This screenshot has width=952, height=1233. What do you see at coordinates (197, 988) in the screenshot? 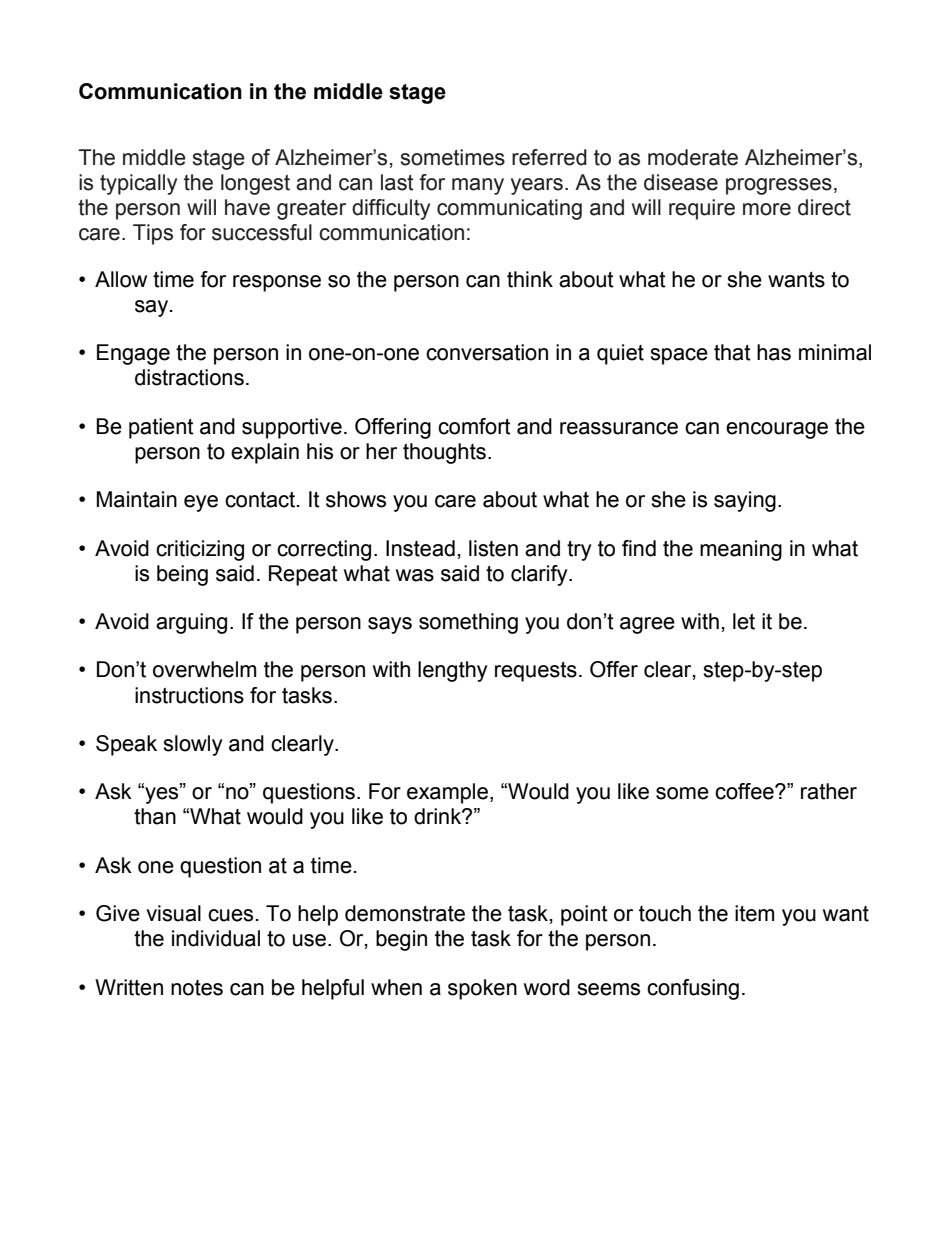
I see `notes` at bounding box center [197, 988].
